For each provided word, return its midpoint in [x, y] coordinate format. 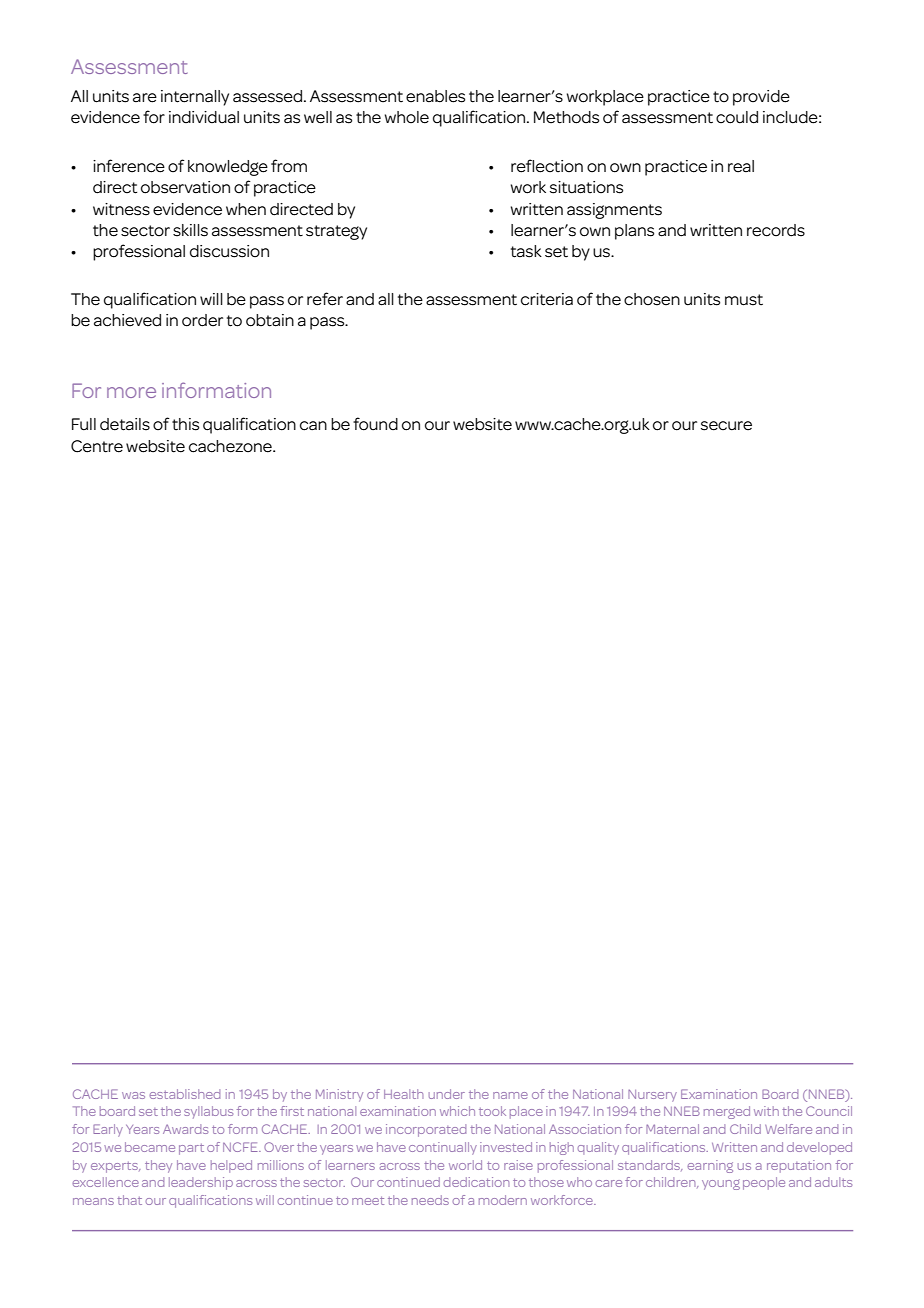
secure [726, 426]
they [158, 1166]
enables [435, 96]
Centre [97, 446]
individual [204, 117]
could [737, 117]
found [375, 424]
